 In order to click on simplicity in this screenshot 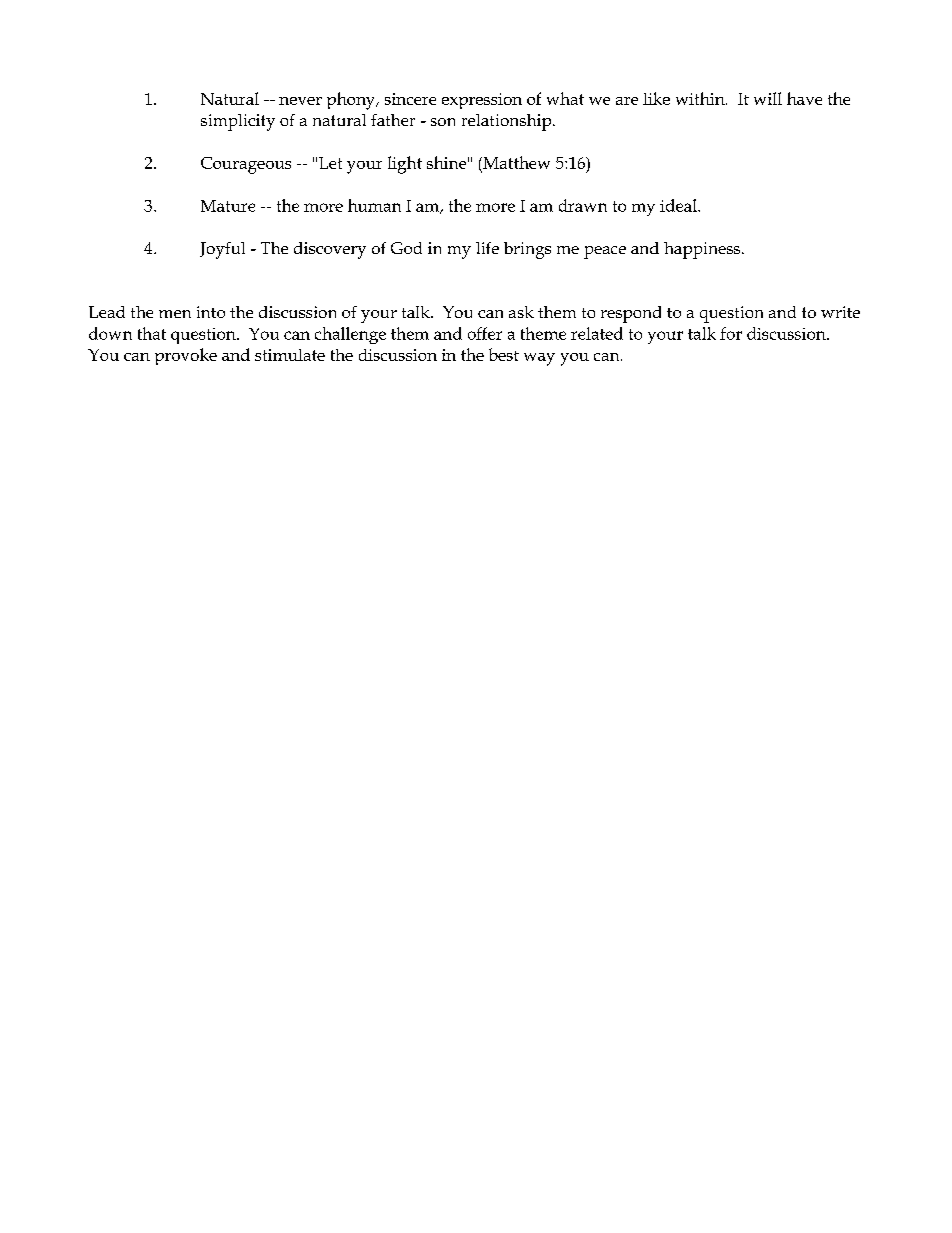, I will do `click(238, 122)`.
